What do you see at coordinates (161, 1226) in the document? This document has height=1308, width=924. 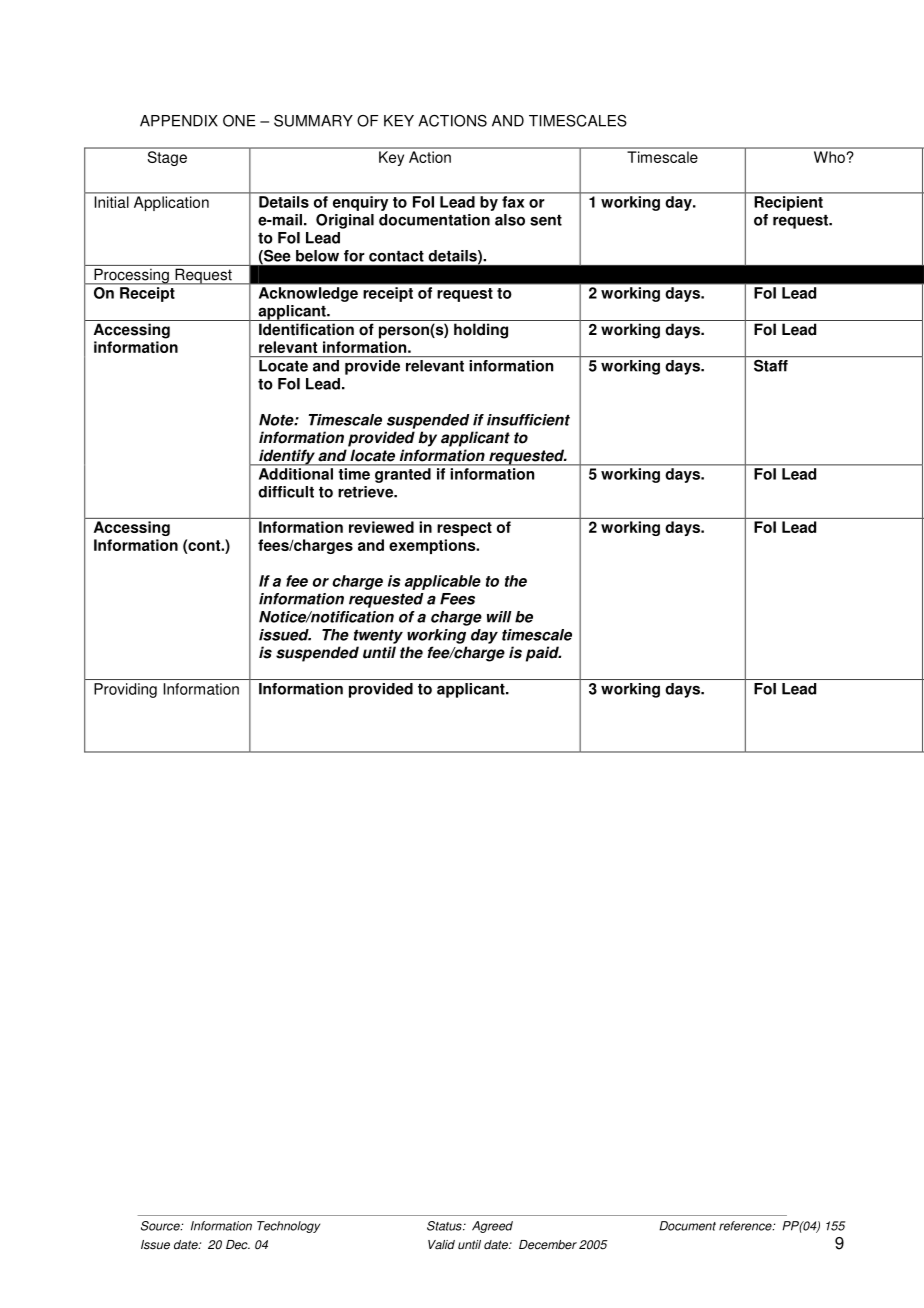 I see `Source` at bounding box center [161, 1226].
